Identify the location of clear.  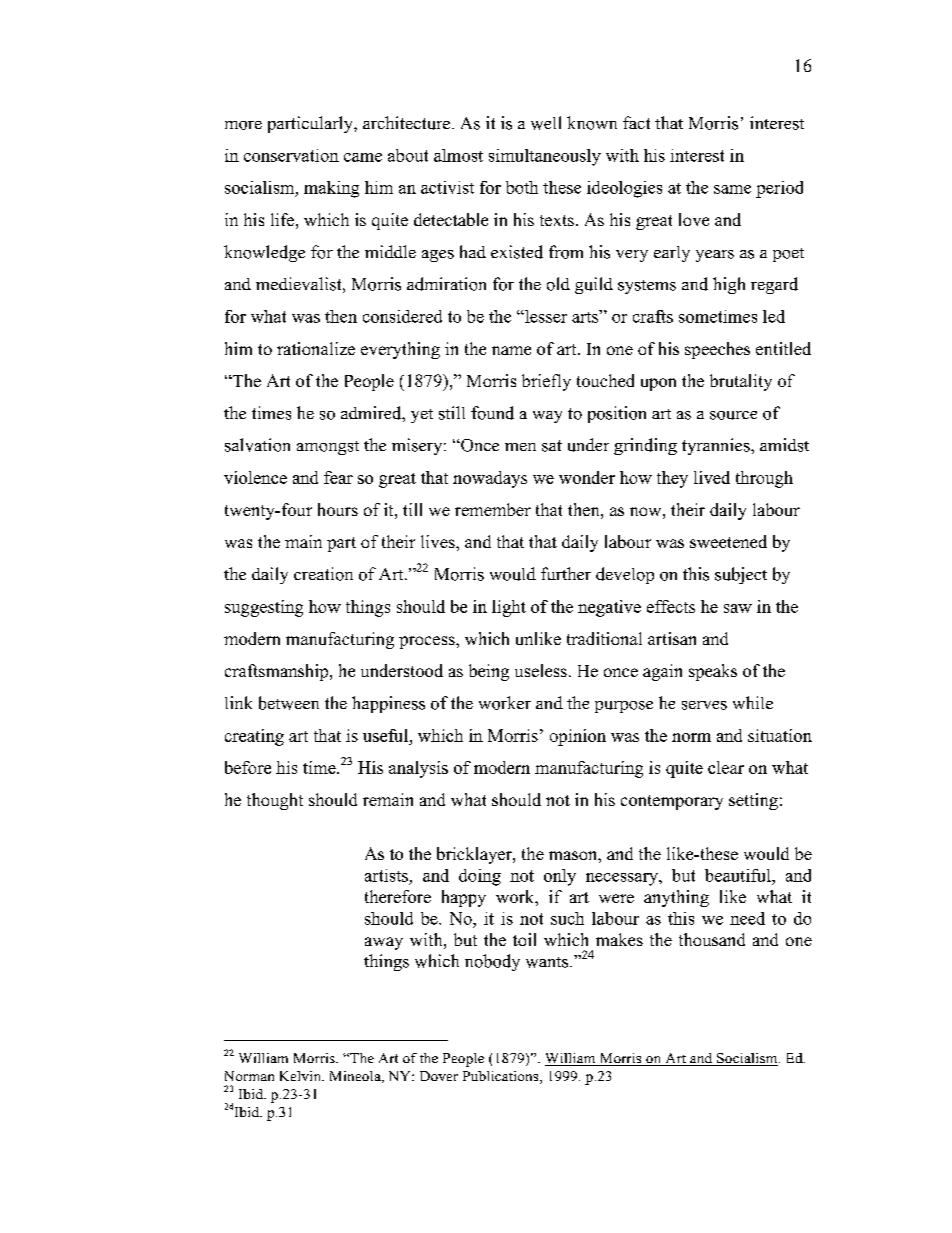
(726, 767).
